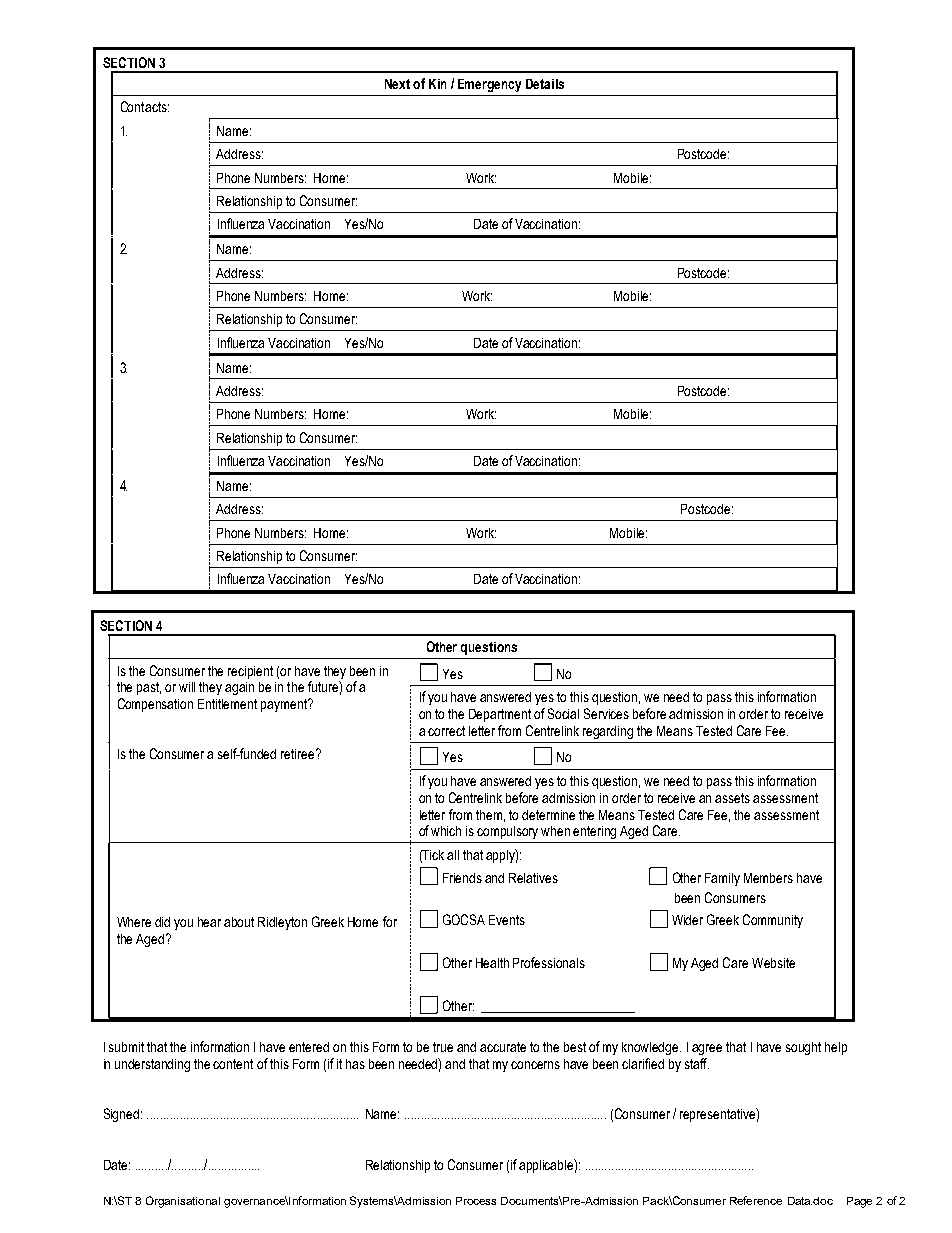 This screenshot has height=1233, width=952. I want to click on Organisational, so click(183, 1202).
